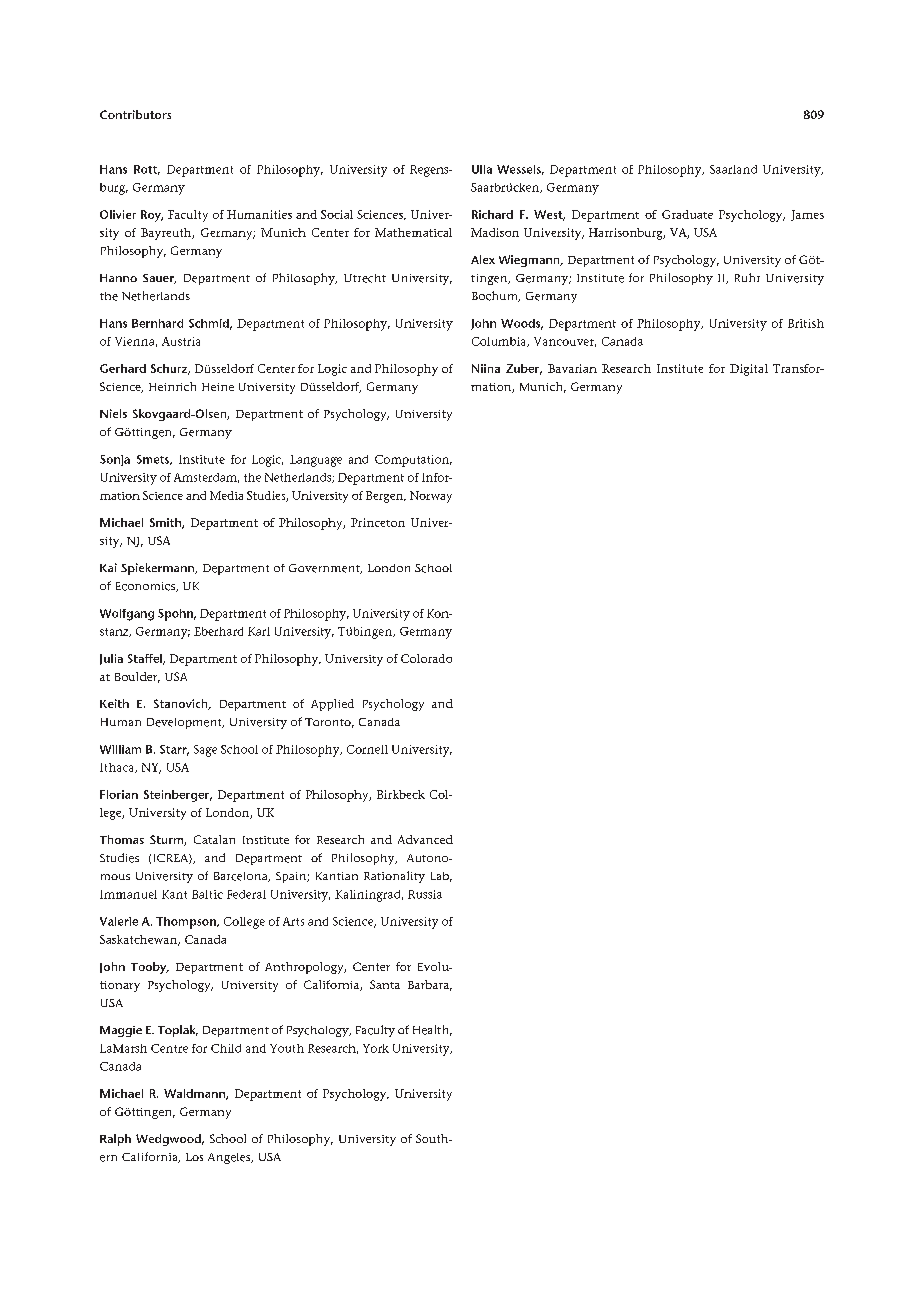  What do you see at coordinates (169, 1048) in the page?
I see `Centre` at bounding box center [169, 1048].
